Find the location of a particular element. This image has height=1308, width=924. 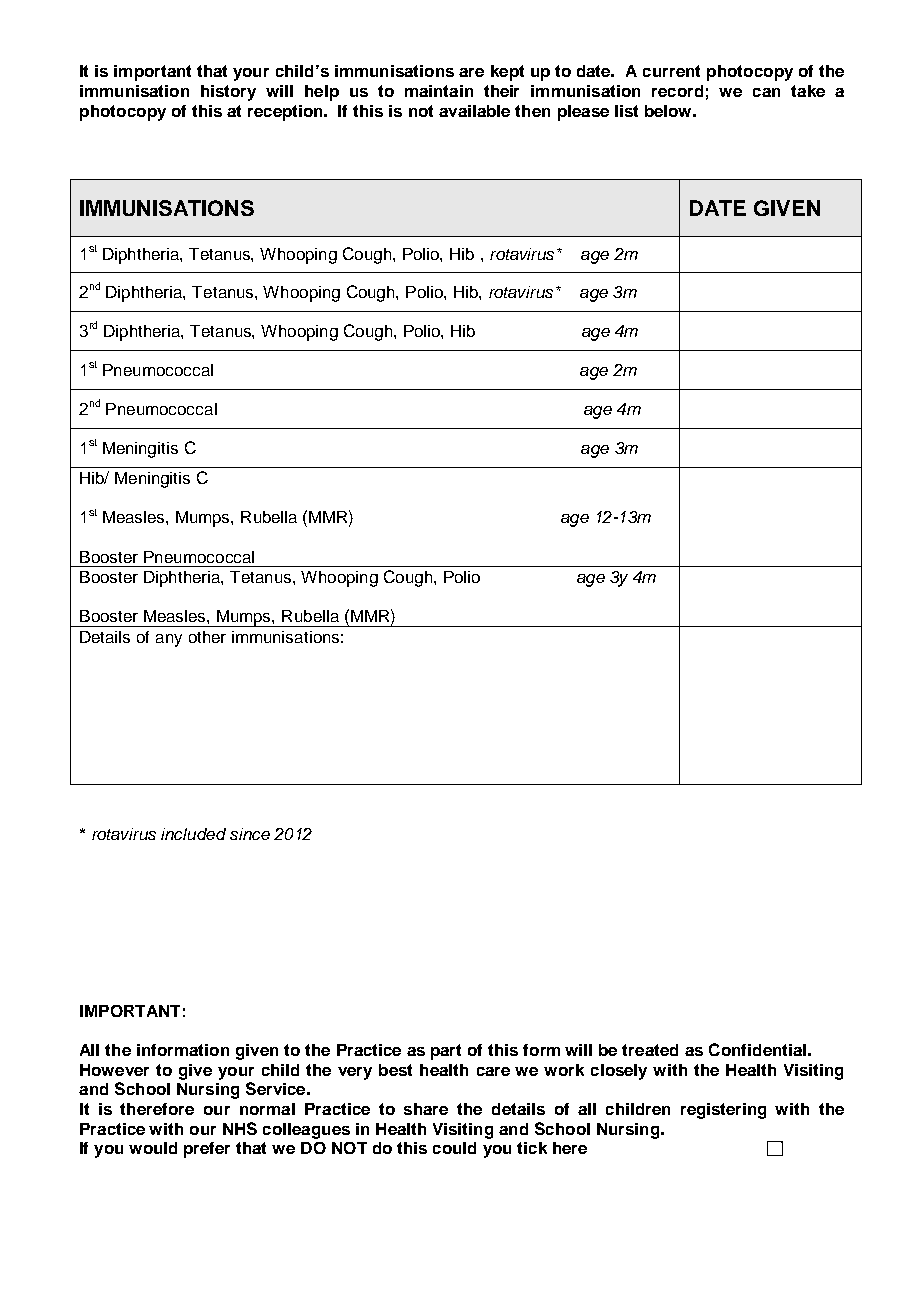

registering is located at coordinates (723, 1111).
